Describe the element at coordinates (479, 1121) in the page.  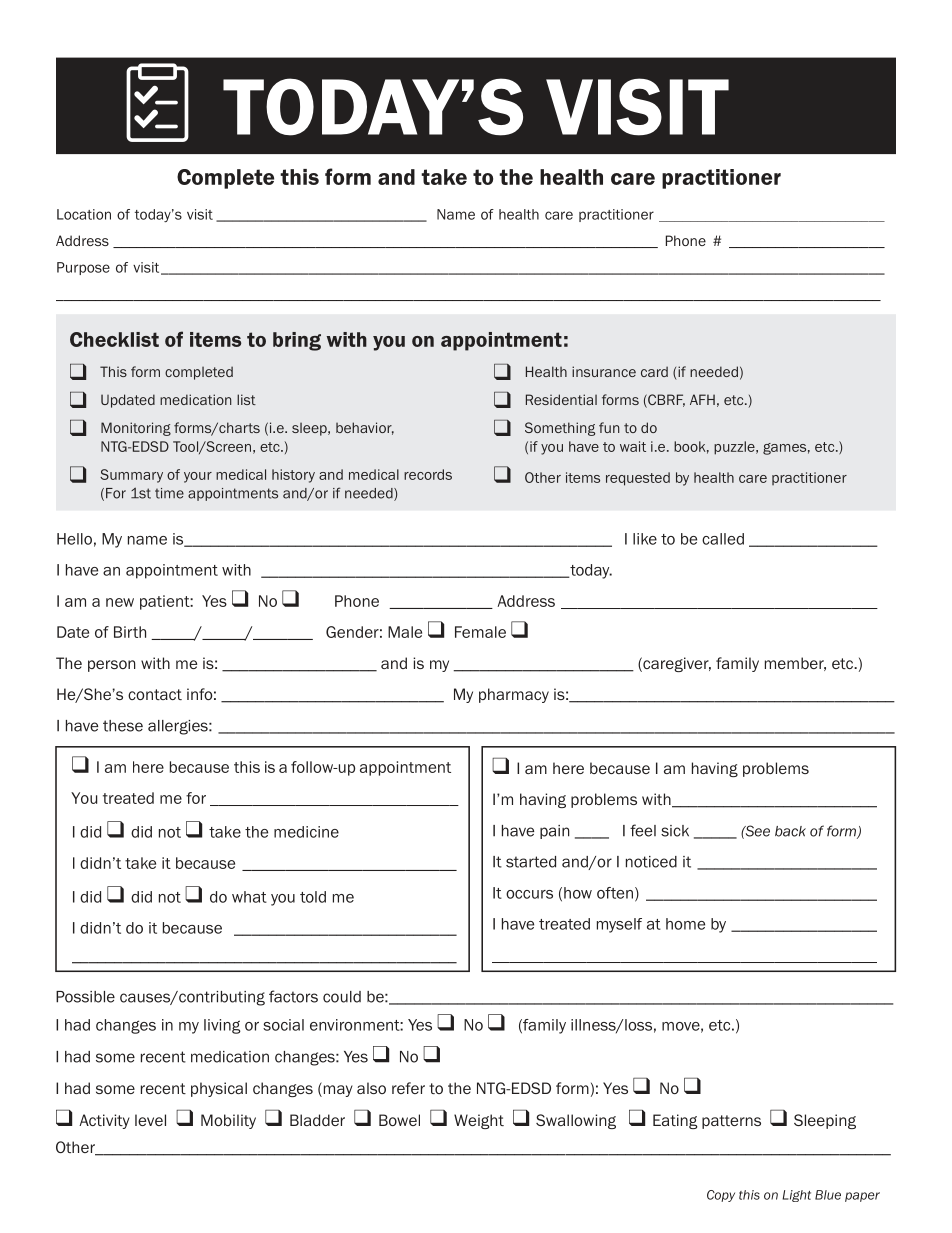
I see `Weight` at that location.
